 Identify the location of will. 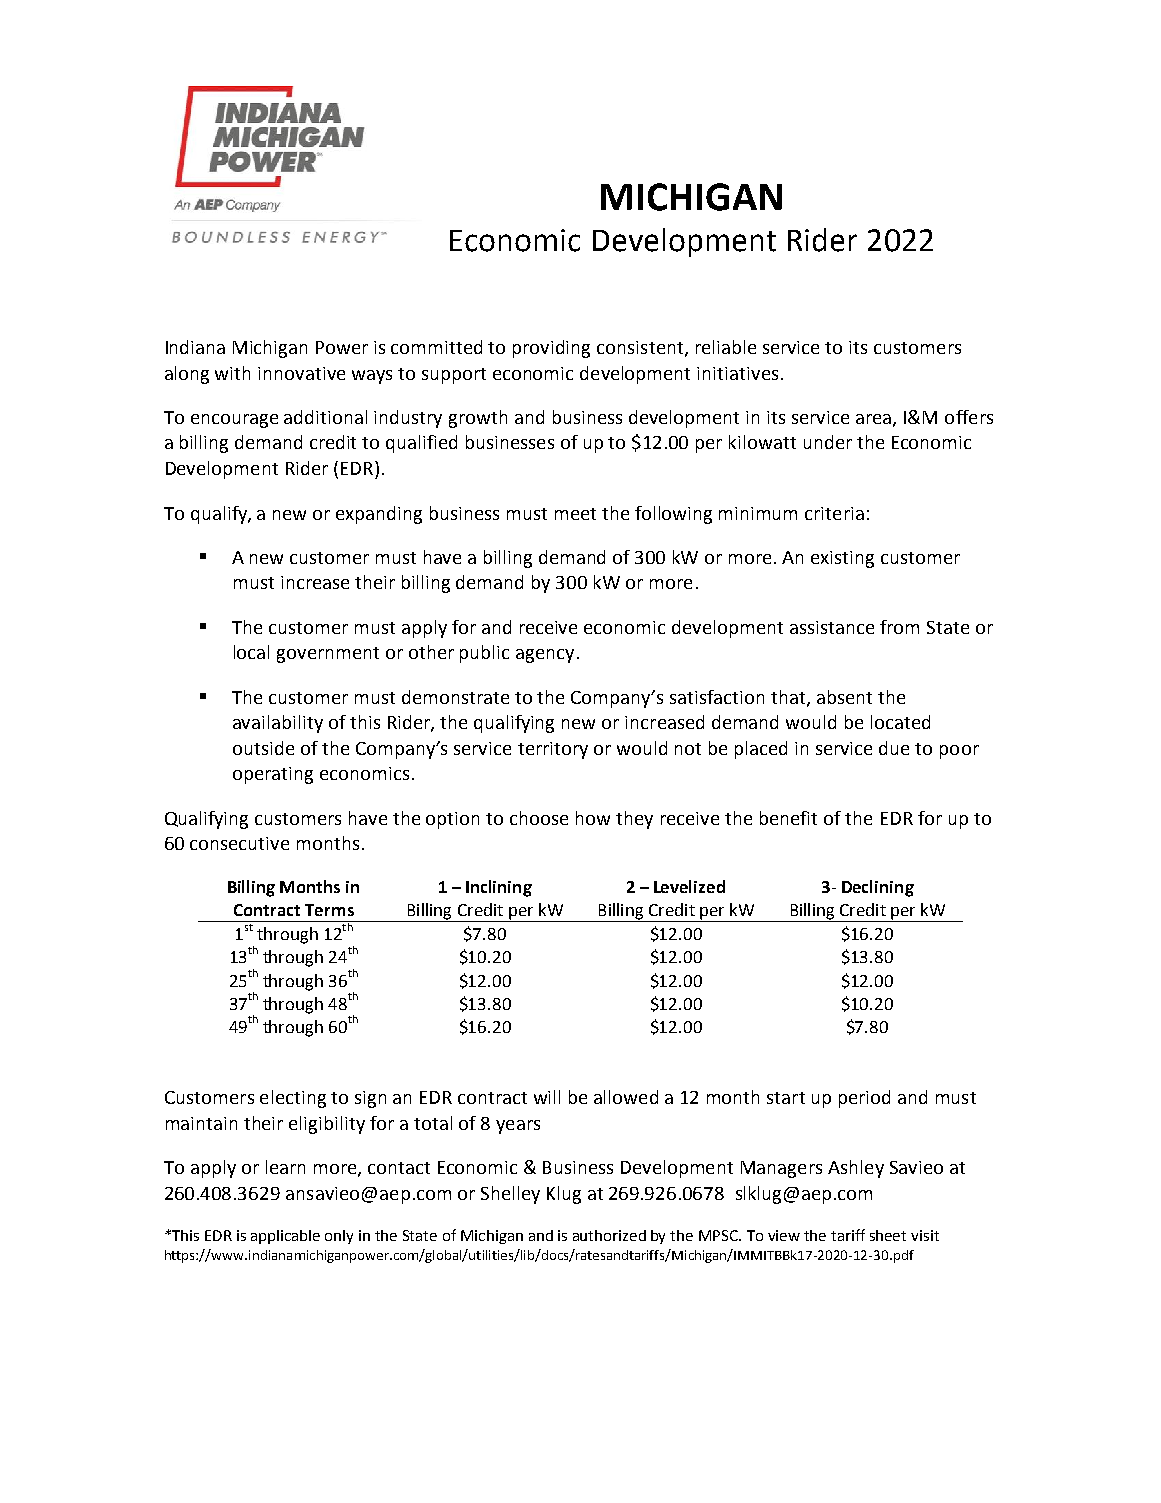
(547, 1097).
